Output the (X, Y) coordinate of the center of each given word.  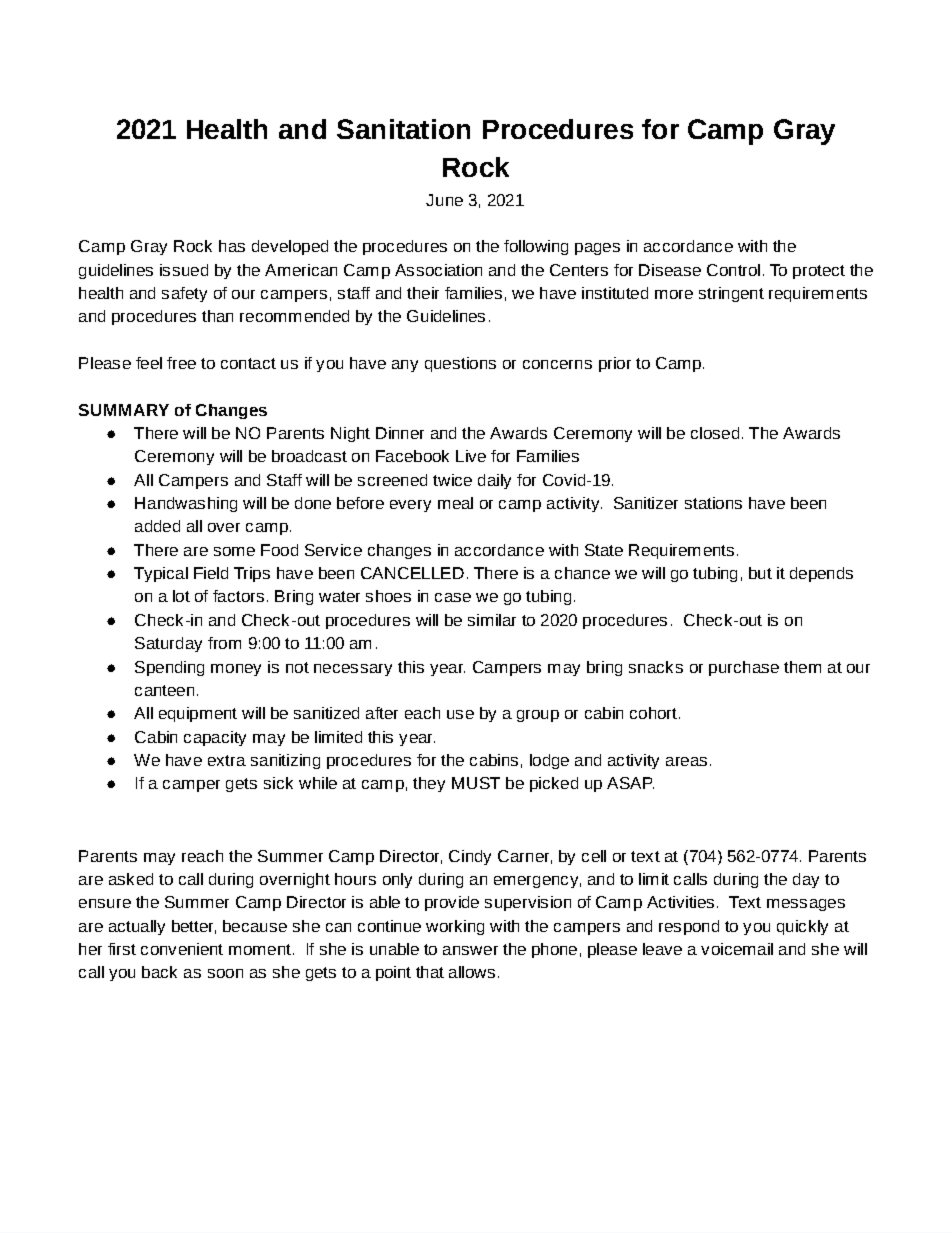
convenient (182, 949)
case (453, 597)
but (760, 573)
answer (470, 950)
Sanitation (403, 129)
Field (211, 573)
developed (290, 247)
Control (733, 270)
